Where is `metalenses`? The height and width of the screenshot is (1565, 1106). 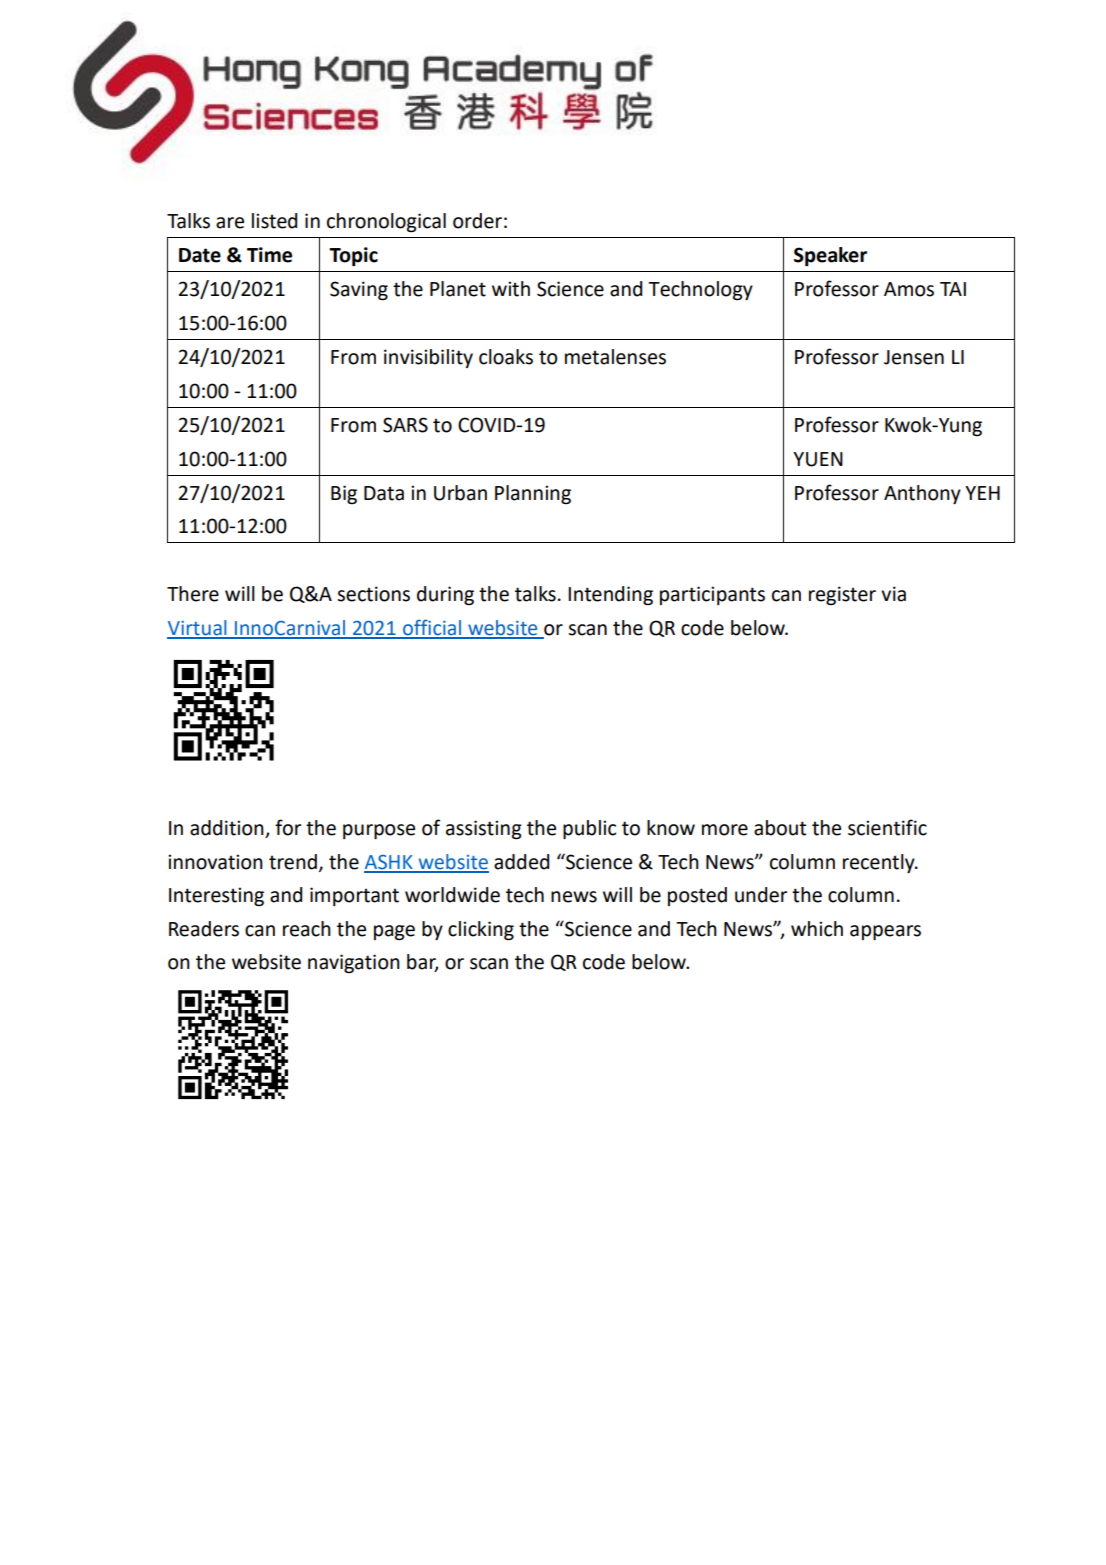
metalenses is located at coordinates (615, 357).
